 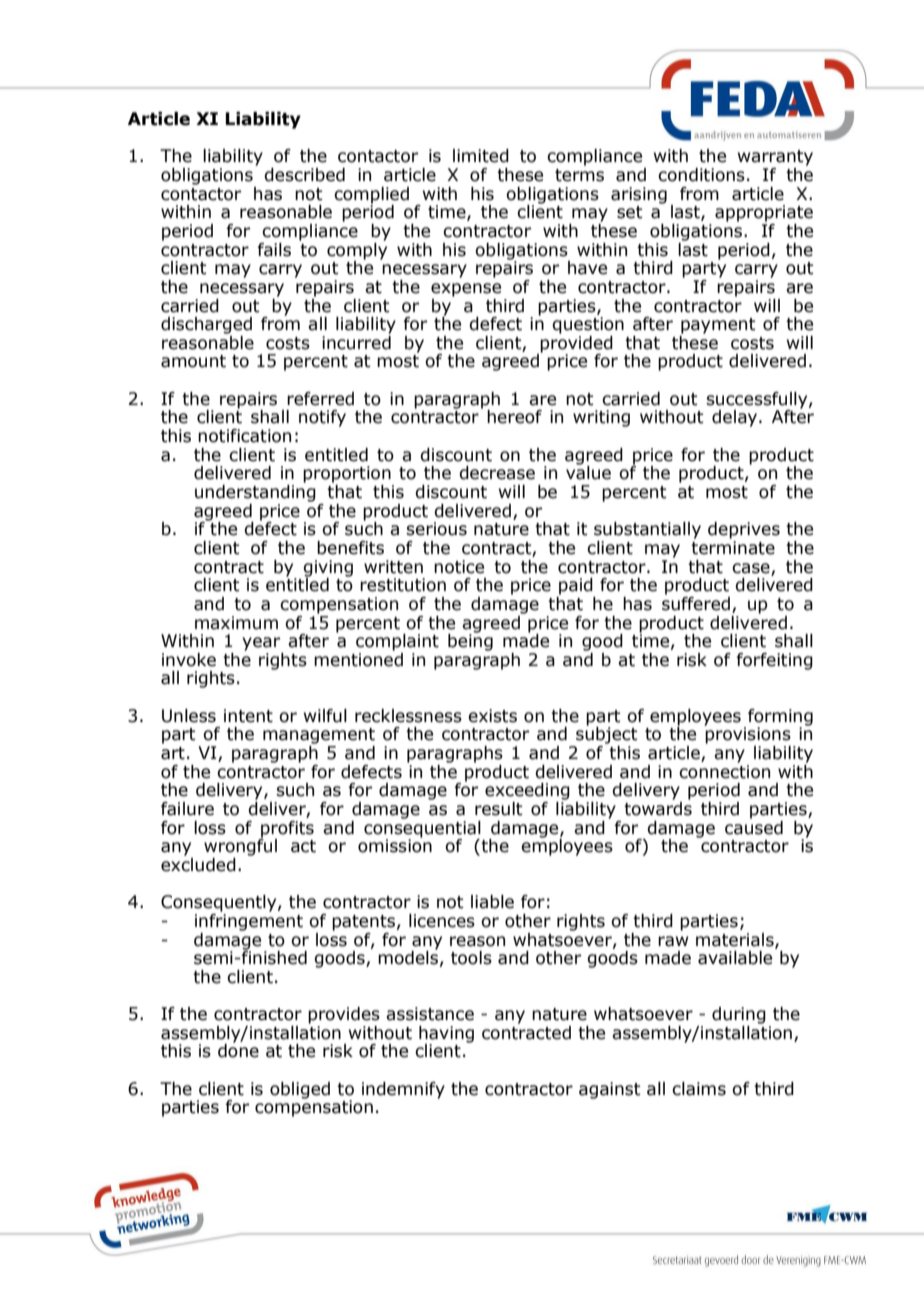 What do you see at coordinates (255, 493) in the screenshot?
I see `understanding` at bounding box center [255, 493].
